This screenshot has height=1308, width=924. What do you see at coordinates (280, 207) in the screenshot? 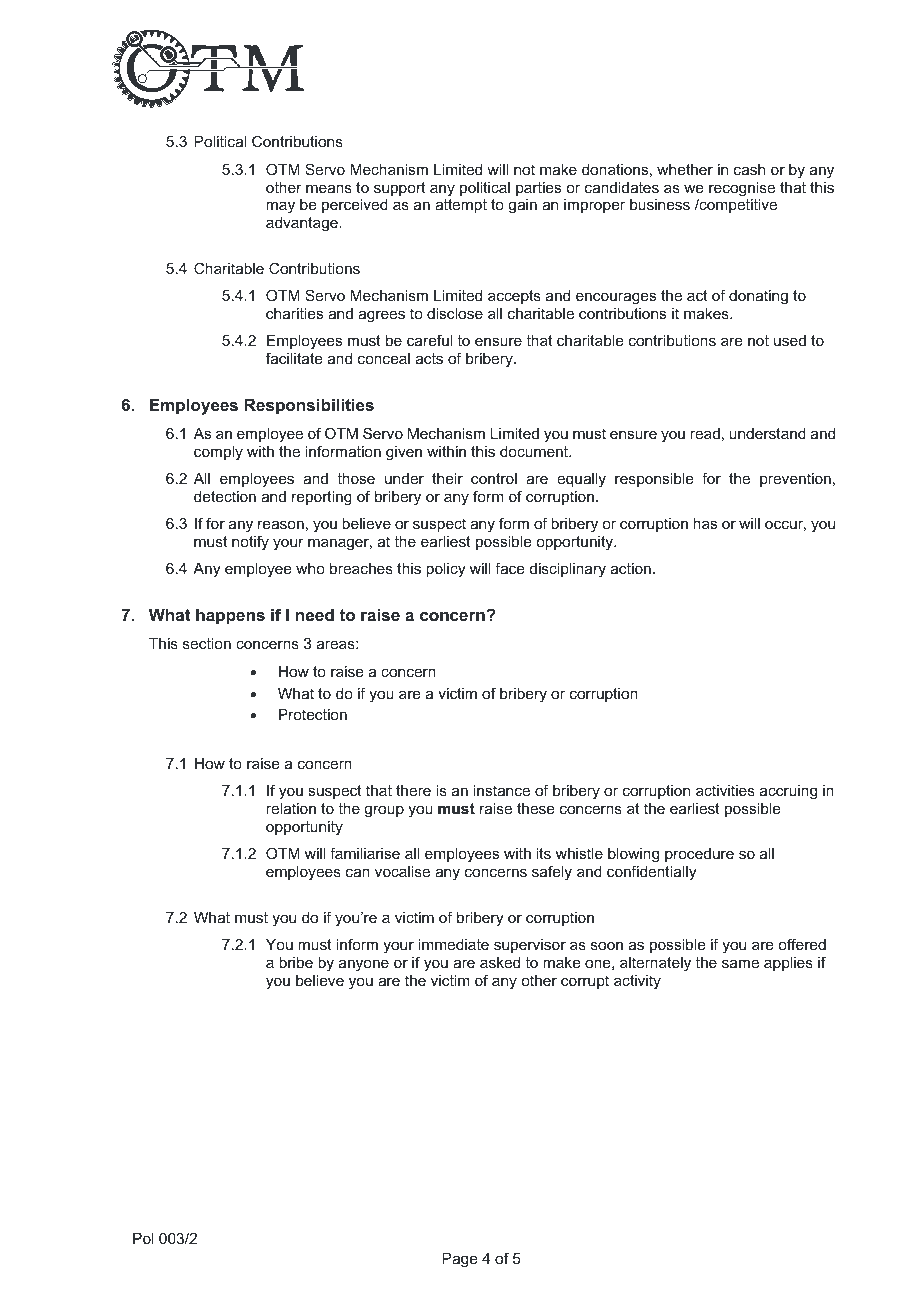
I see `may` at bounding box center [280, 207].
